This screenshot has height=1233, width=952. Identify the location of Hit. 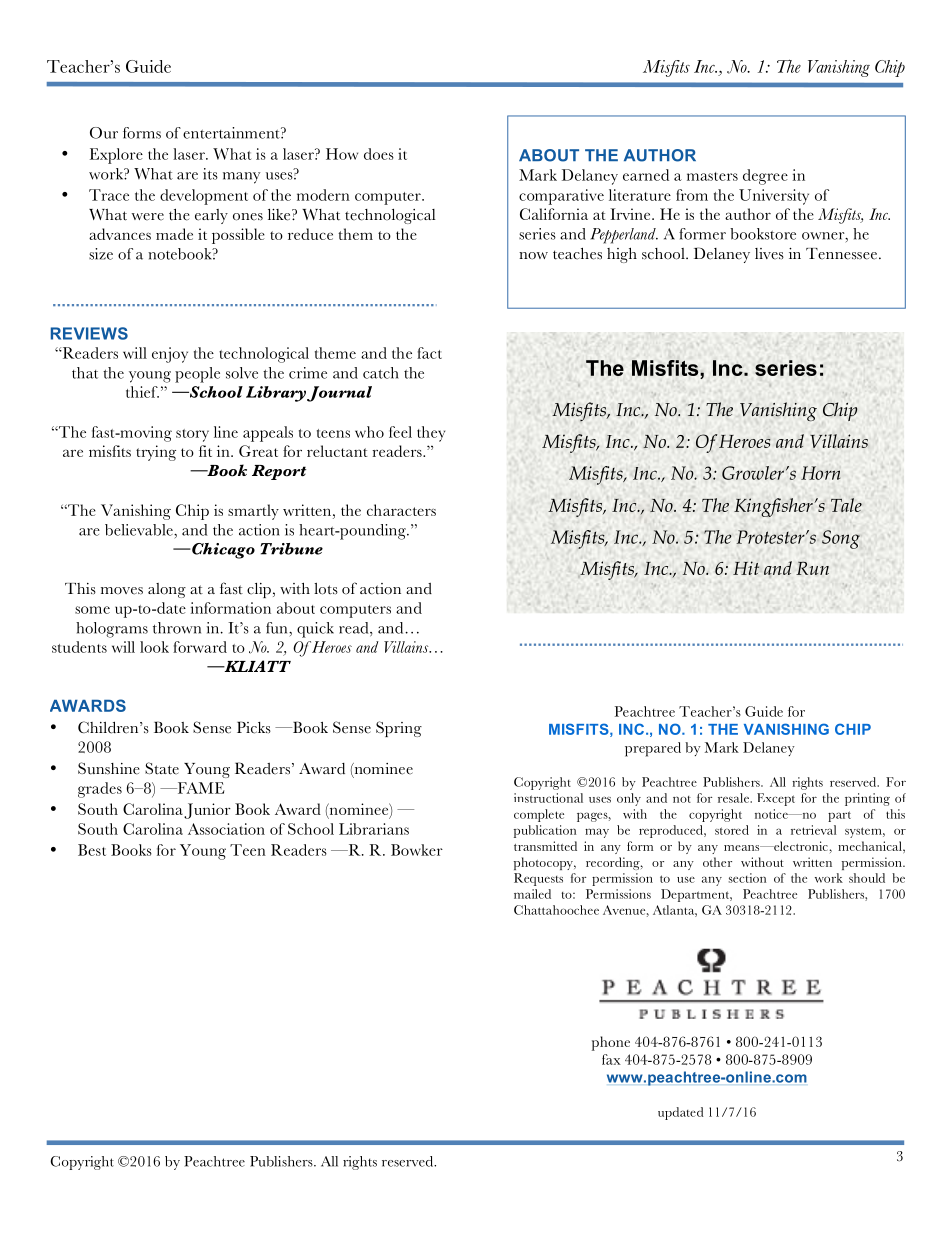
(746, 568).
